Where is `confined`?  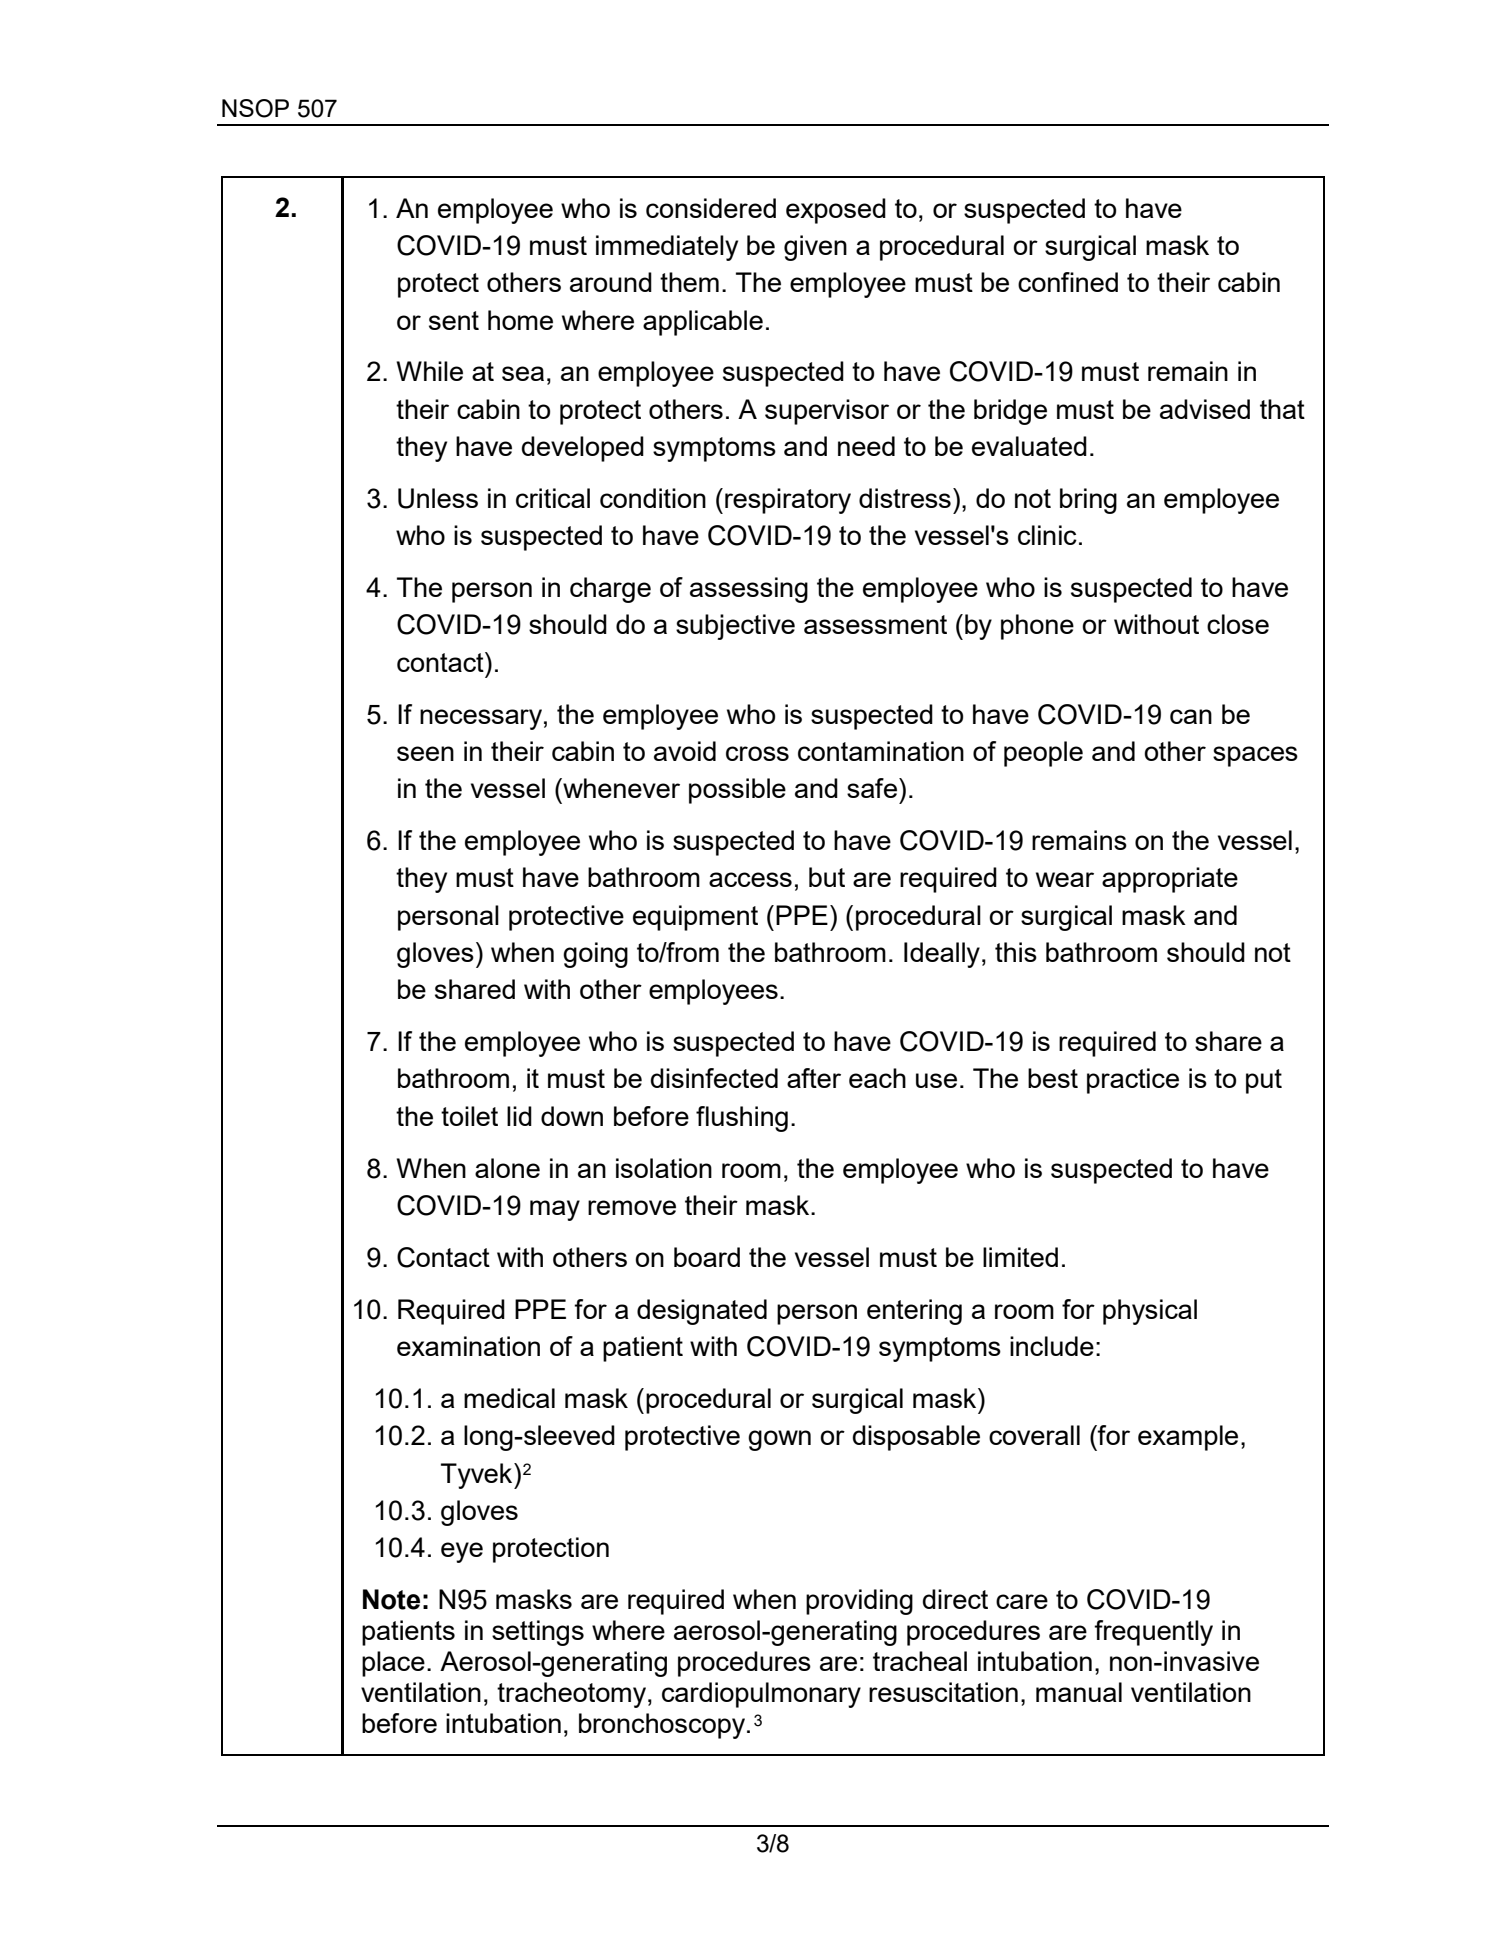
confined is located at coordinates (1068, 282).
